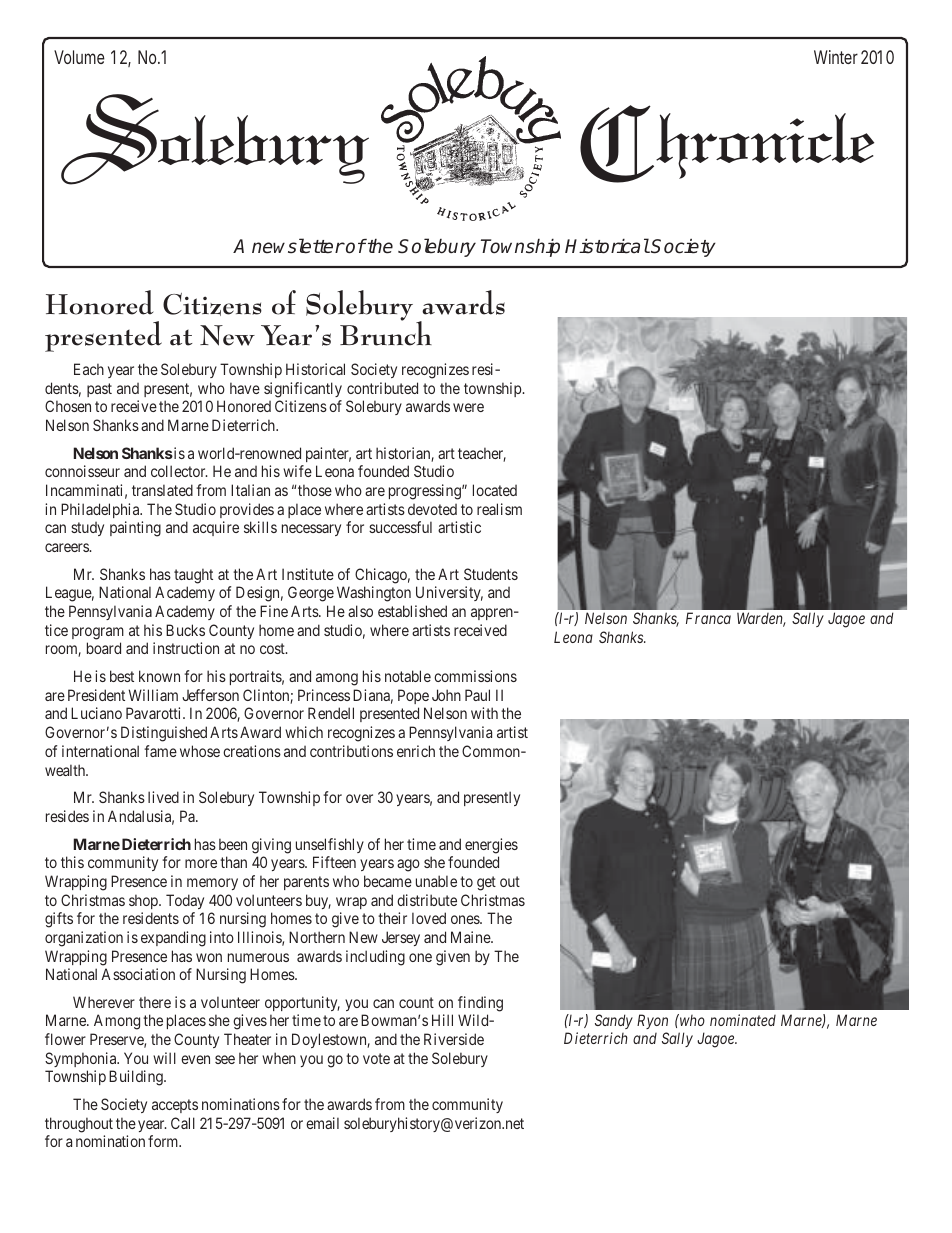  What do you see at coordinates (836, 57) in the page?
I see `Winter` at bounding box center [836, 57].
